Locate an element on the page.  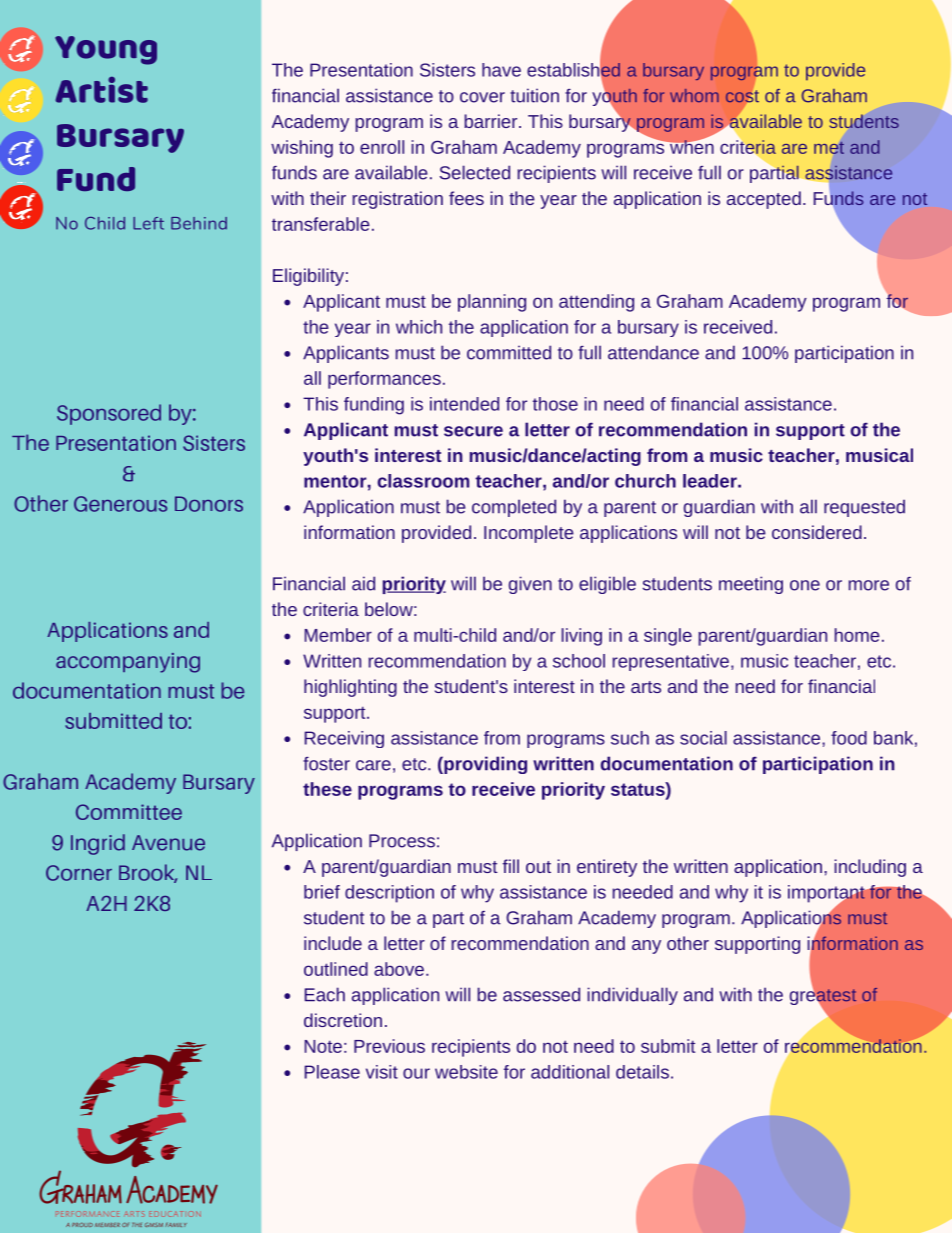
intended is located at coordinates (464, 404).
